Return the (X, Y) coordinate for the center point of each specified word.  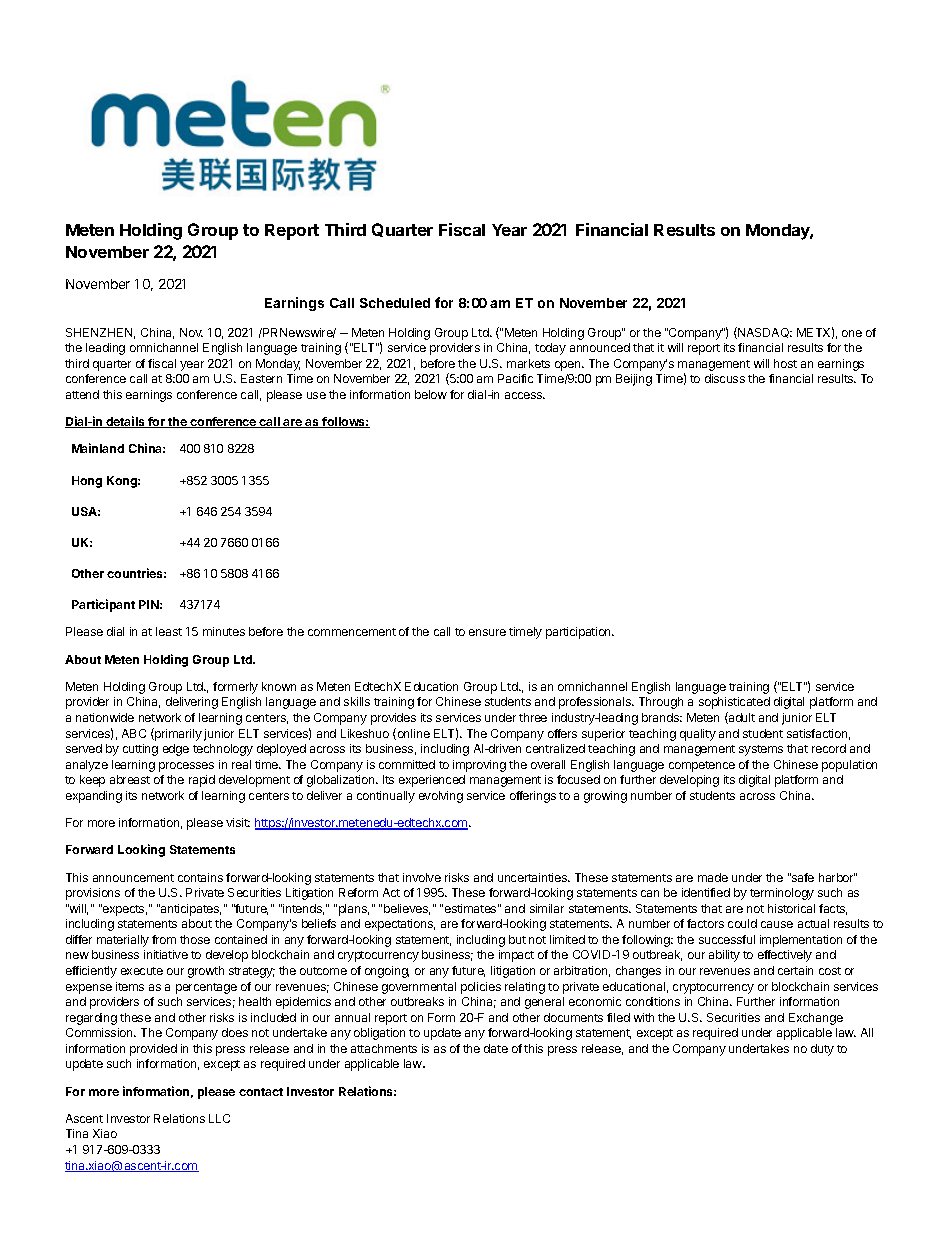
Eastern (261, 378)
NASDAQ (764, 333)
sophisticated (734, 703)
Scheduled (395, 303)
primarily (177, 734)
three (533, 717)
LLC (219, 1118)
